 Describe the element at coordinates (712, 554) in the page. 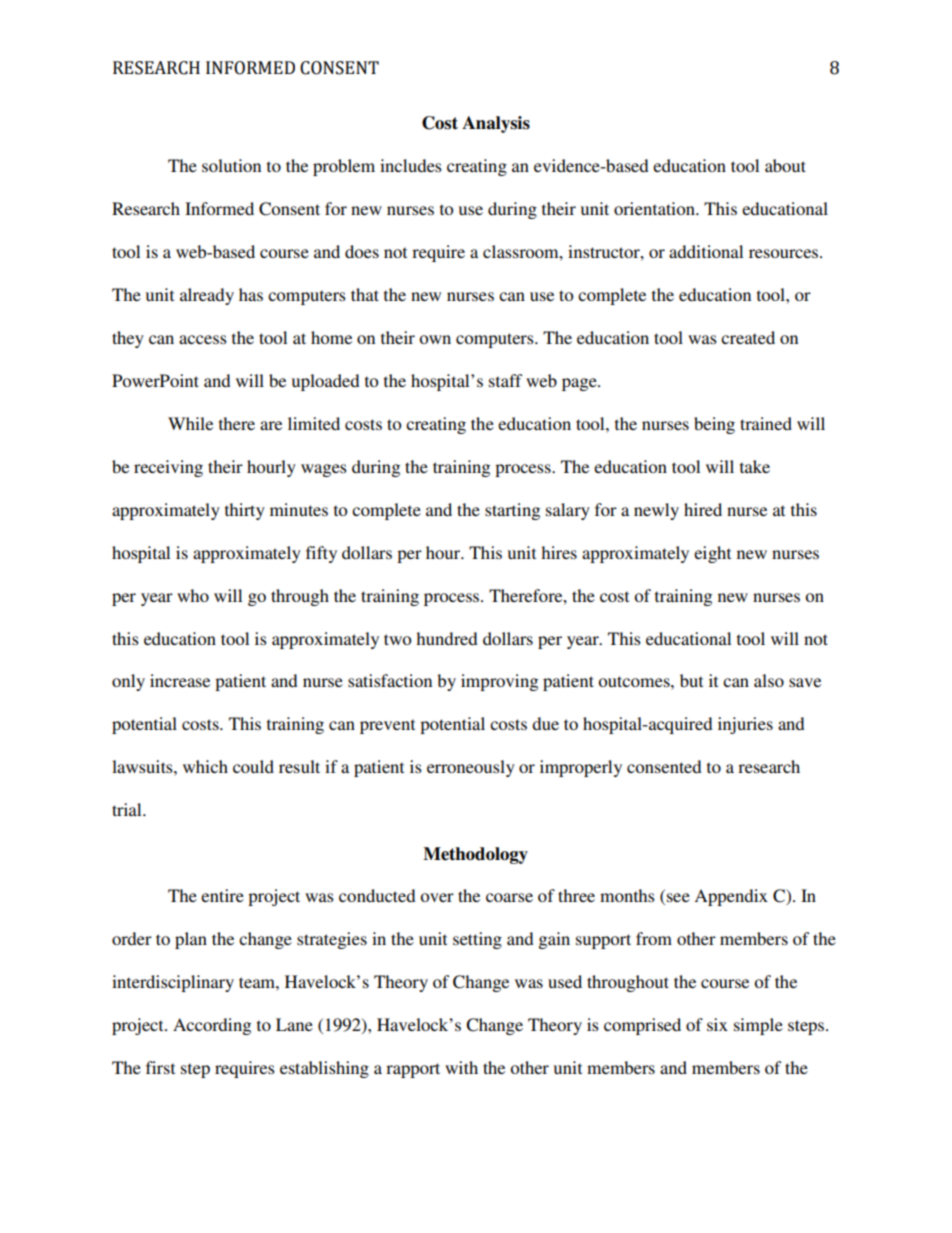

I see `eight` at that location.
